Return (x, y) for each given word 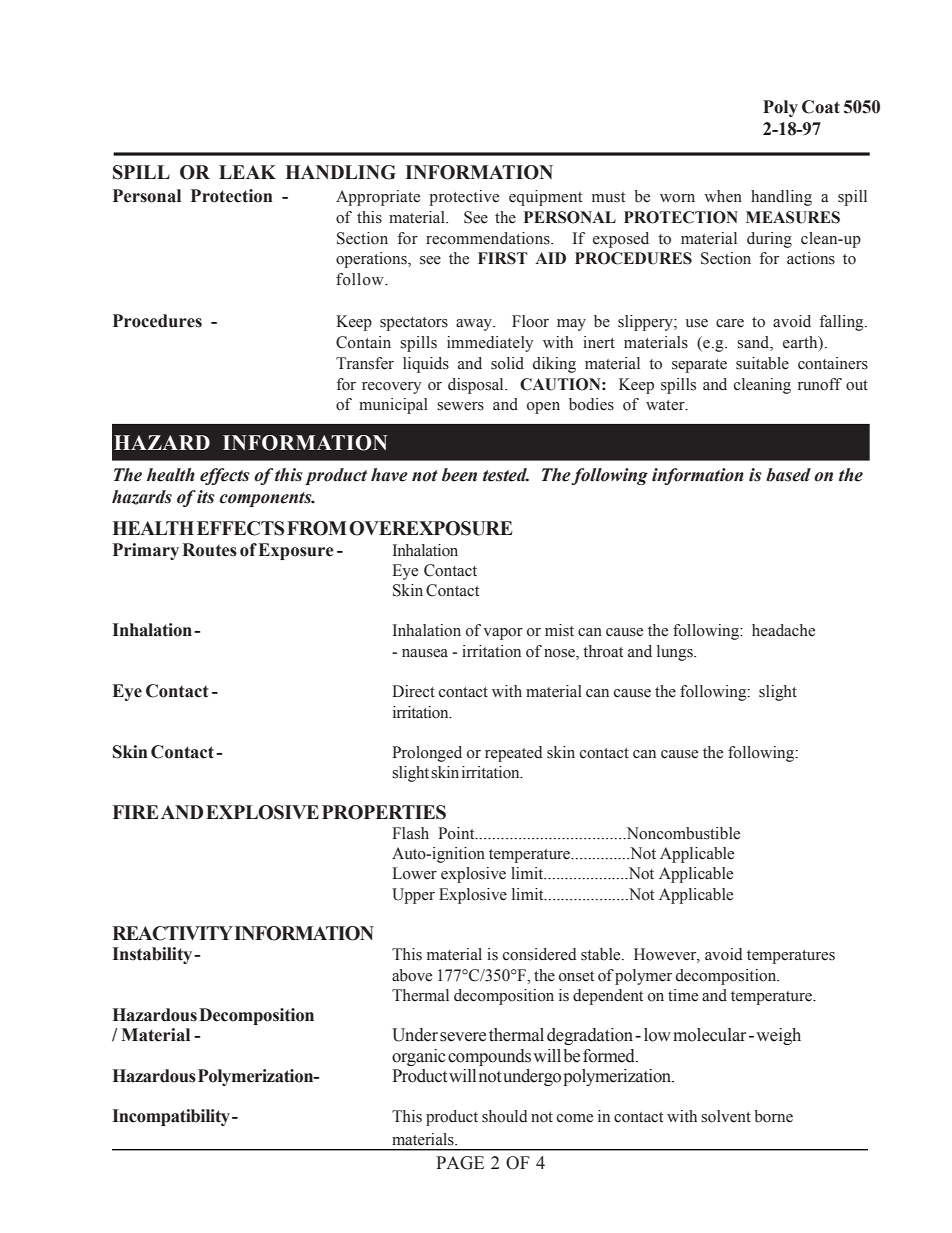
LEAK (247, 172)
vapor (503, 634)
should (505, 1116)
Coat (821, 107)
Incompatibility (171, 1117)
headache (783, 630)
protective (464, 198)
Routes (209, 550)
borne (773, 1116)
